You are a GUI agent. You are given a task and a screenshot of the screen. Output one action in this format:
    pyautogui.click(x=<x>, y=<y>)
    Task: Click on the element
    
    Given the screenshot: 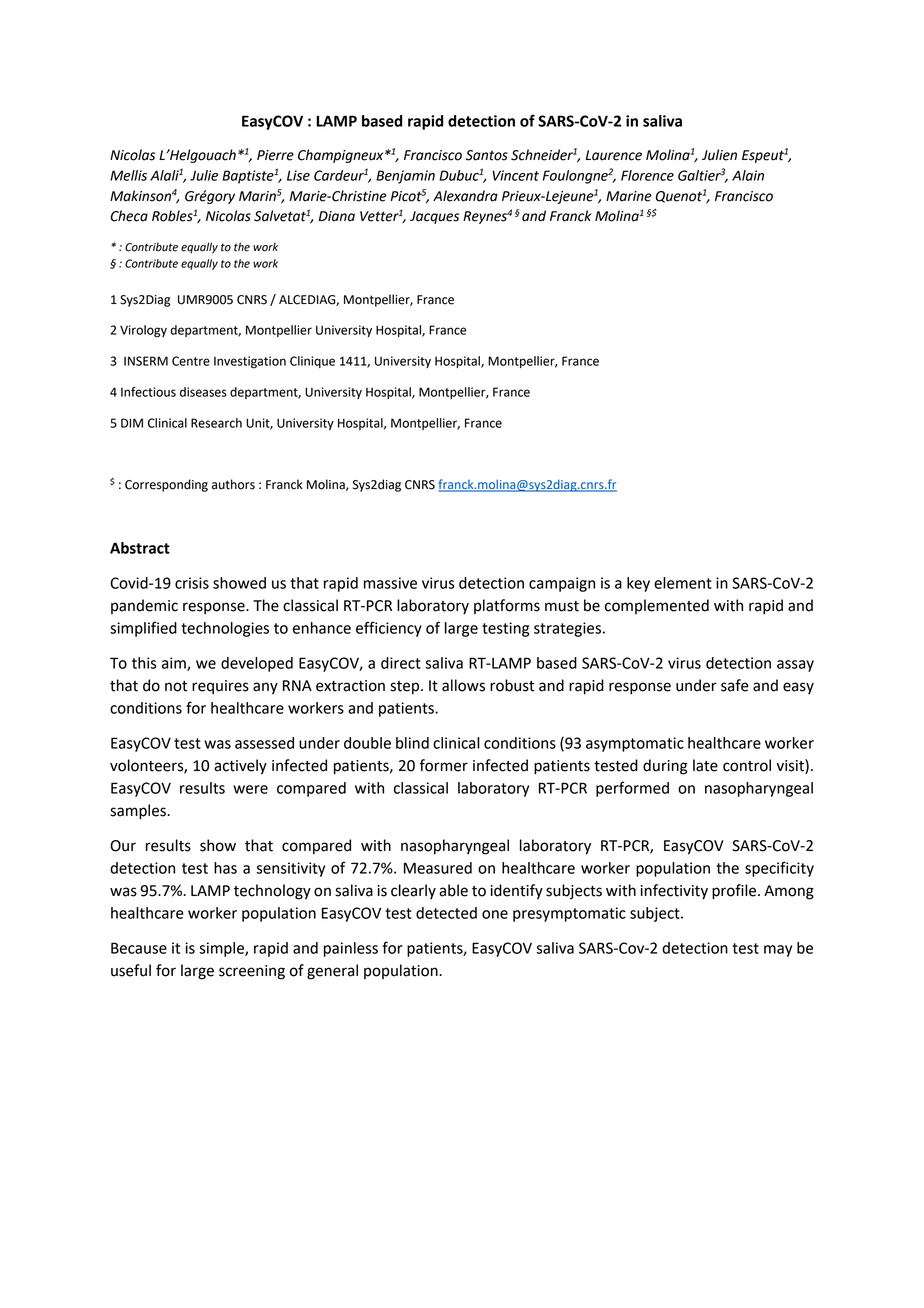 What is the action you would take?
    pyautogui.click(x=683, y=583)
